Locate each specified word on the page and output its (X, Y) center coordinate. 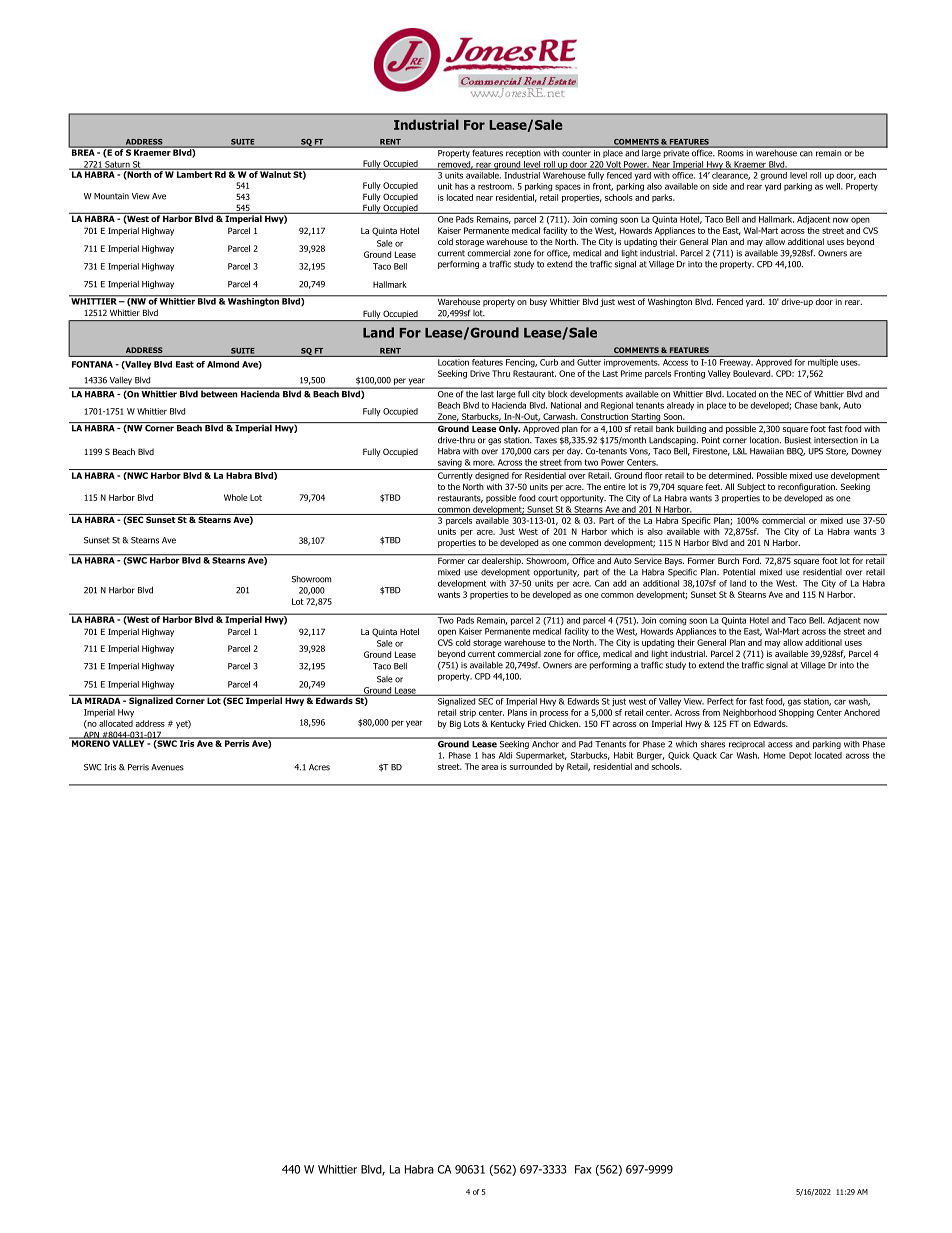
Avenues (167, 767)
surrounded (531, 766)
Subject (751, 487)
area (489, 767)
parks (663, 198)
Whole (236, 497)
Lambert (194, 173)
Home (775, 755)
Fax (583, 1169)
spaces (568, 187)
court (548, 498)
